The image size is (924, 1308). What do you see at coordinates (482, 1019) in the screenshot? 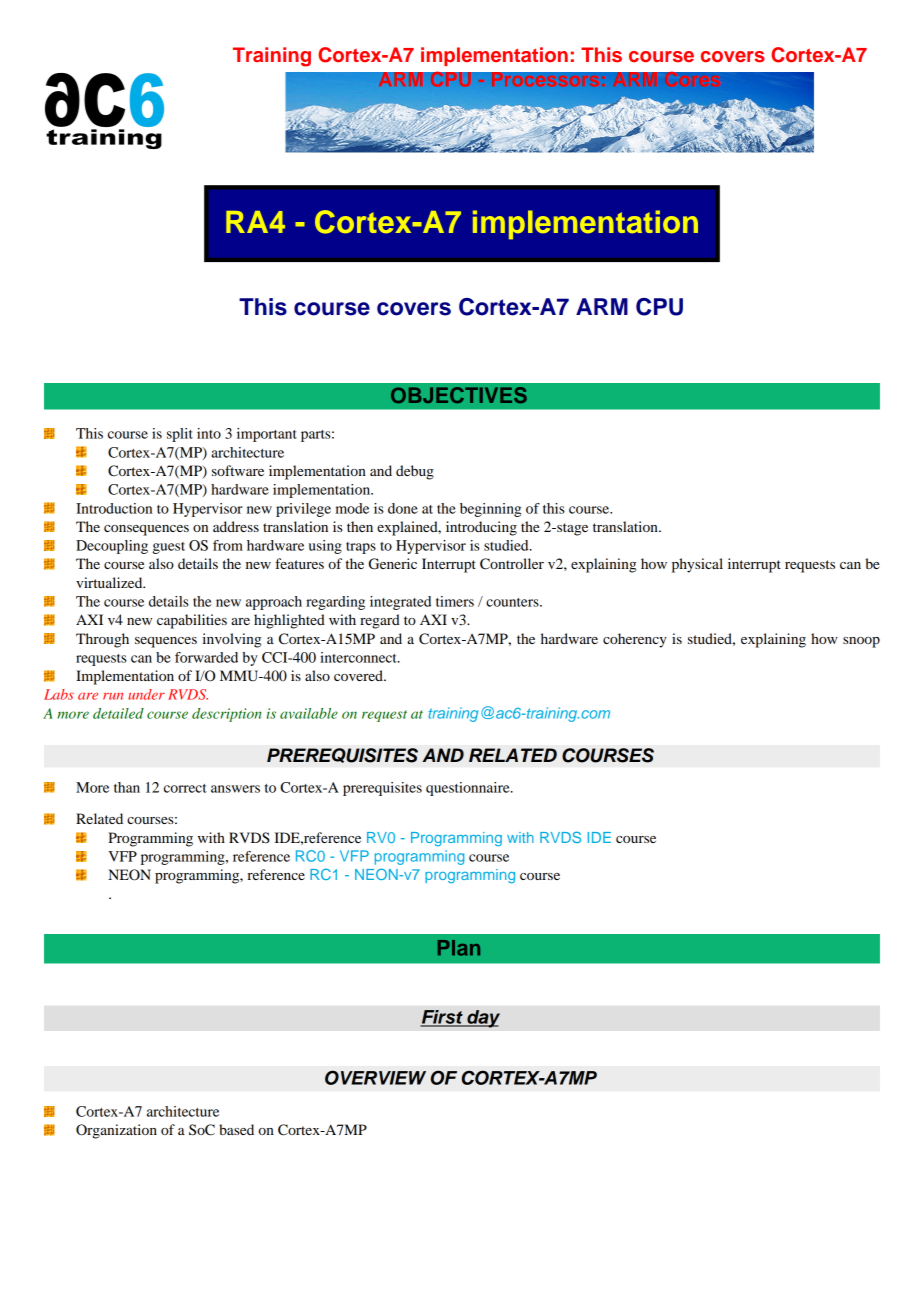
I see `day` at bounding box center [482, 1019].
